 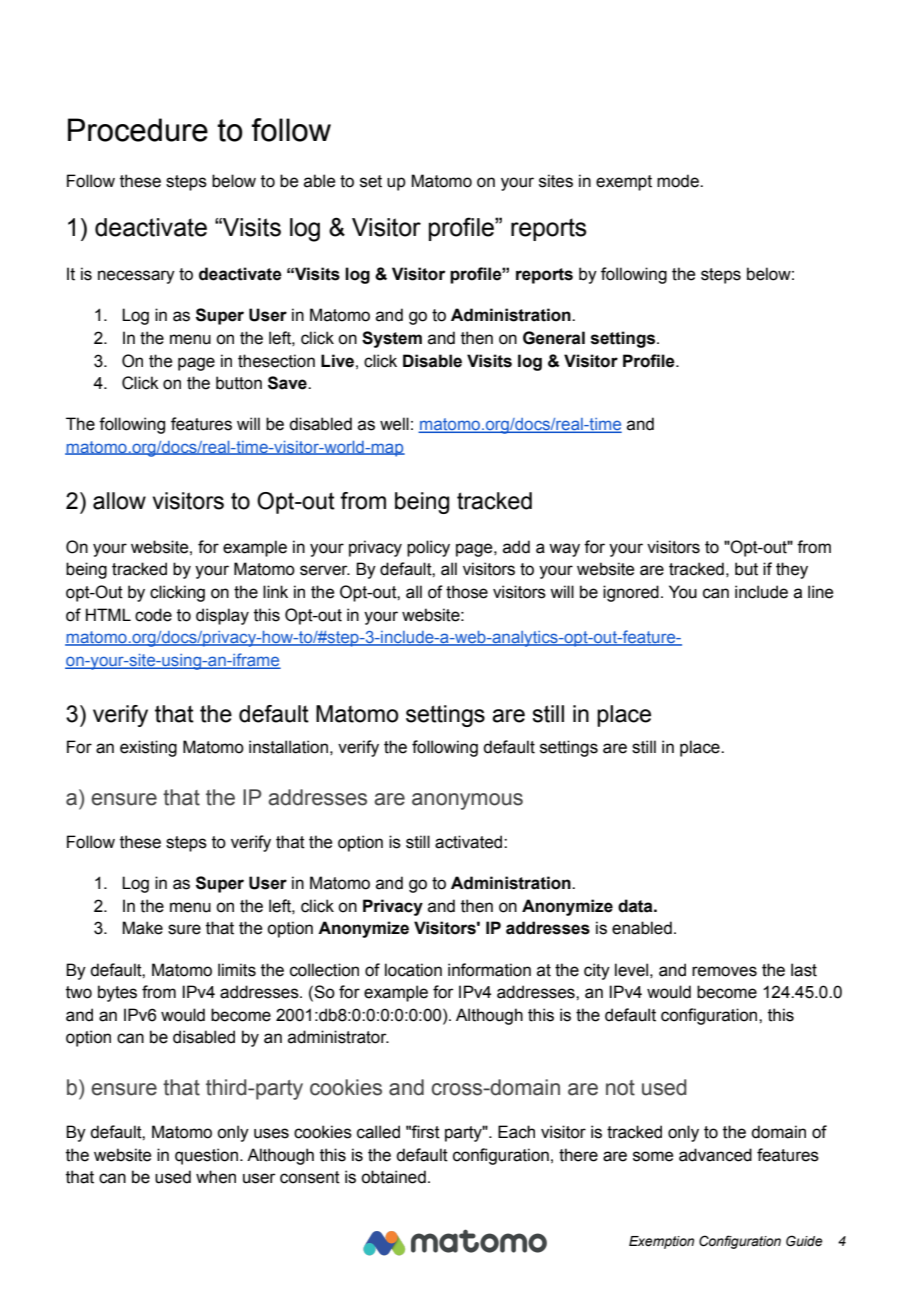 I want to click on well, so click(x=394, y=424).
